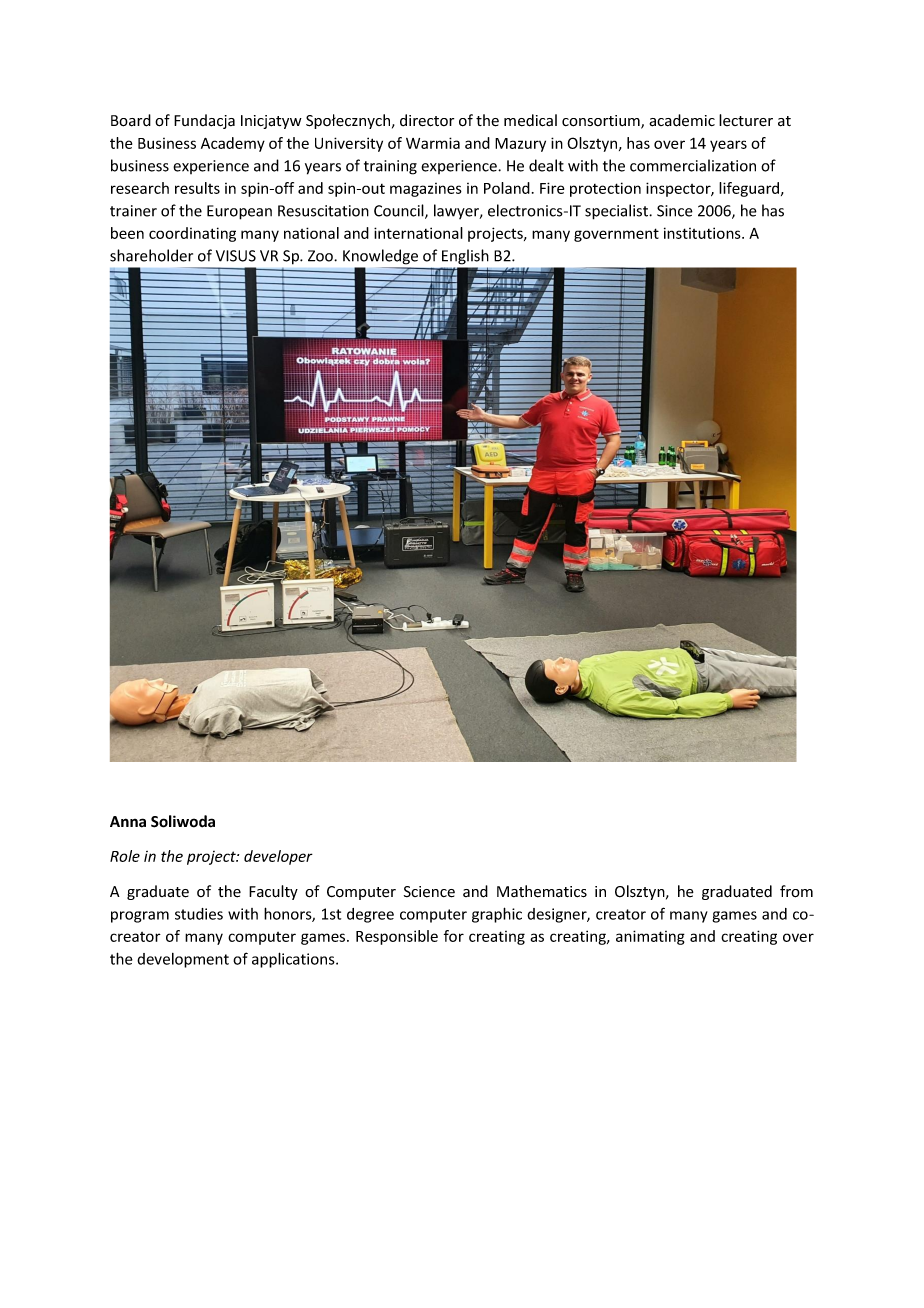  I want to click on director, so click(427, 120).
